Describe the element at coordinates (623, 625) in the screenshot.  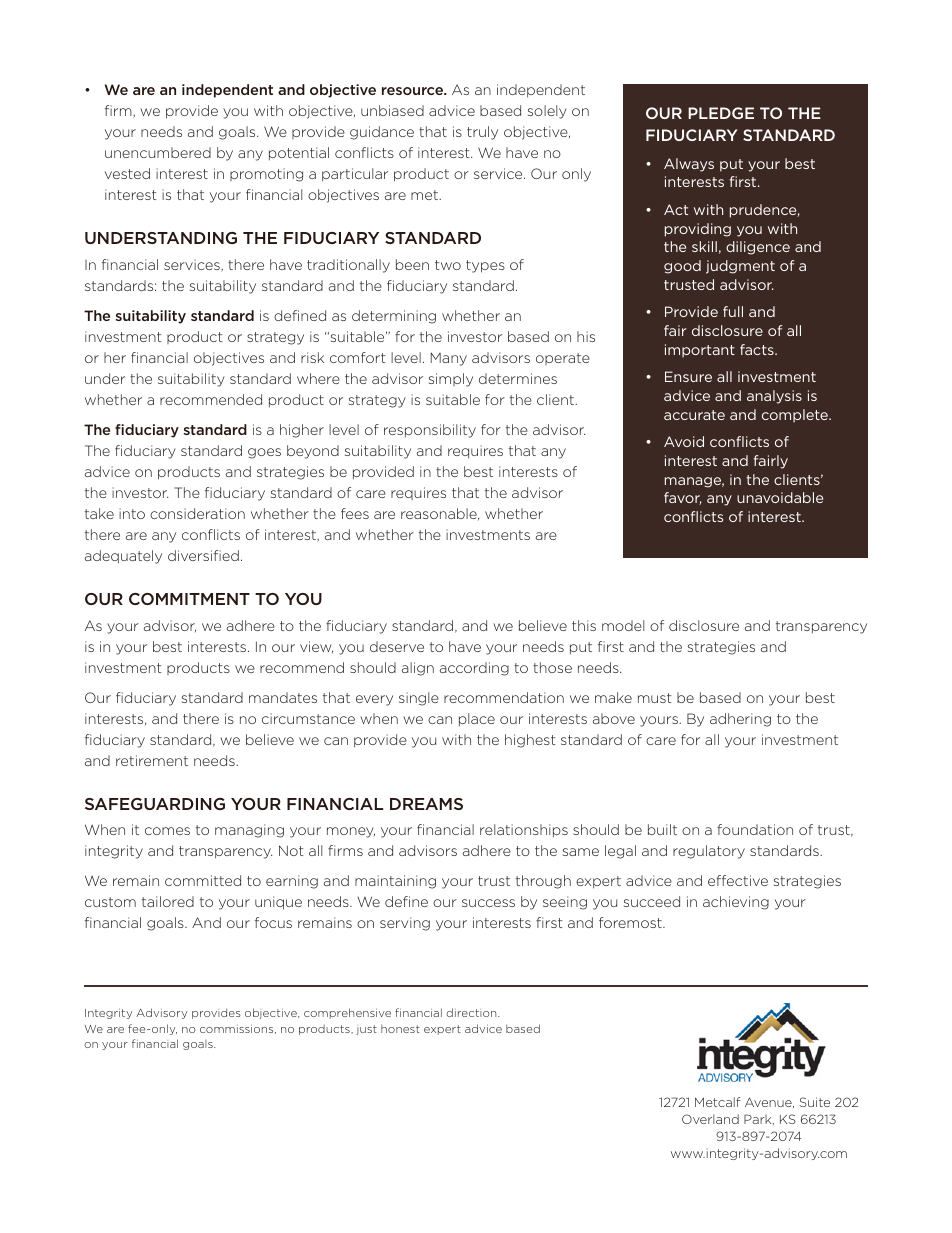
I see `model` at that location.
